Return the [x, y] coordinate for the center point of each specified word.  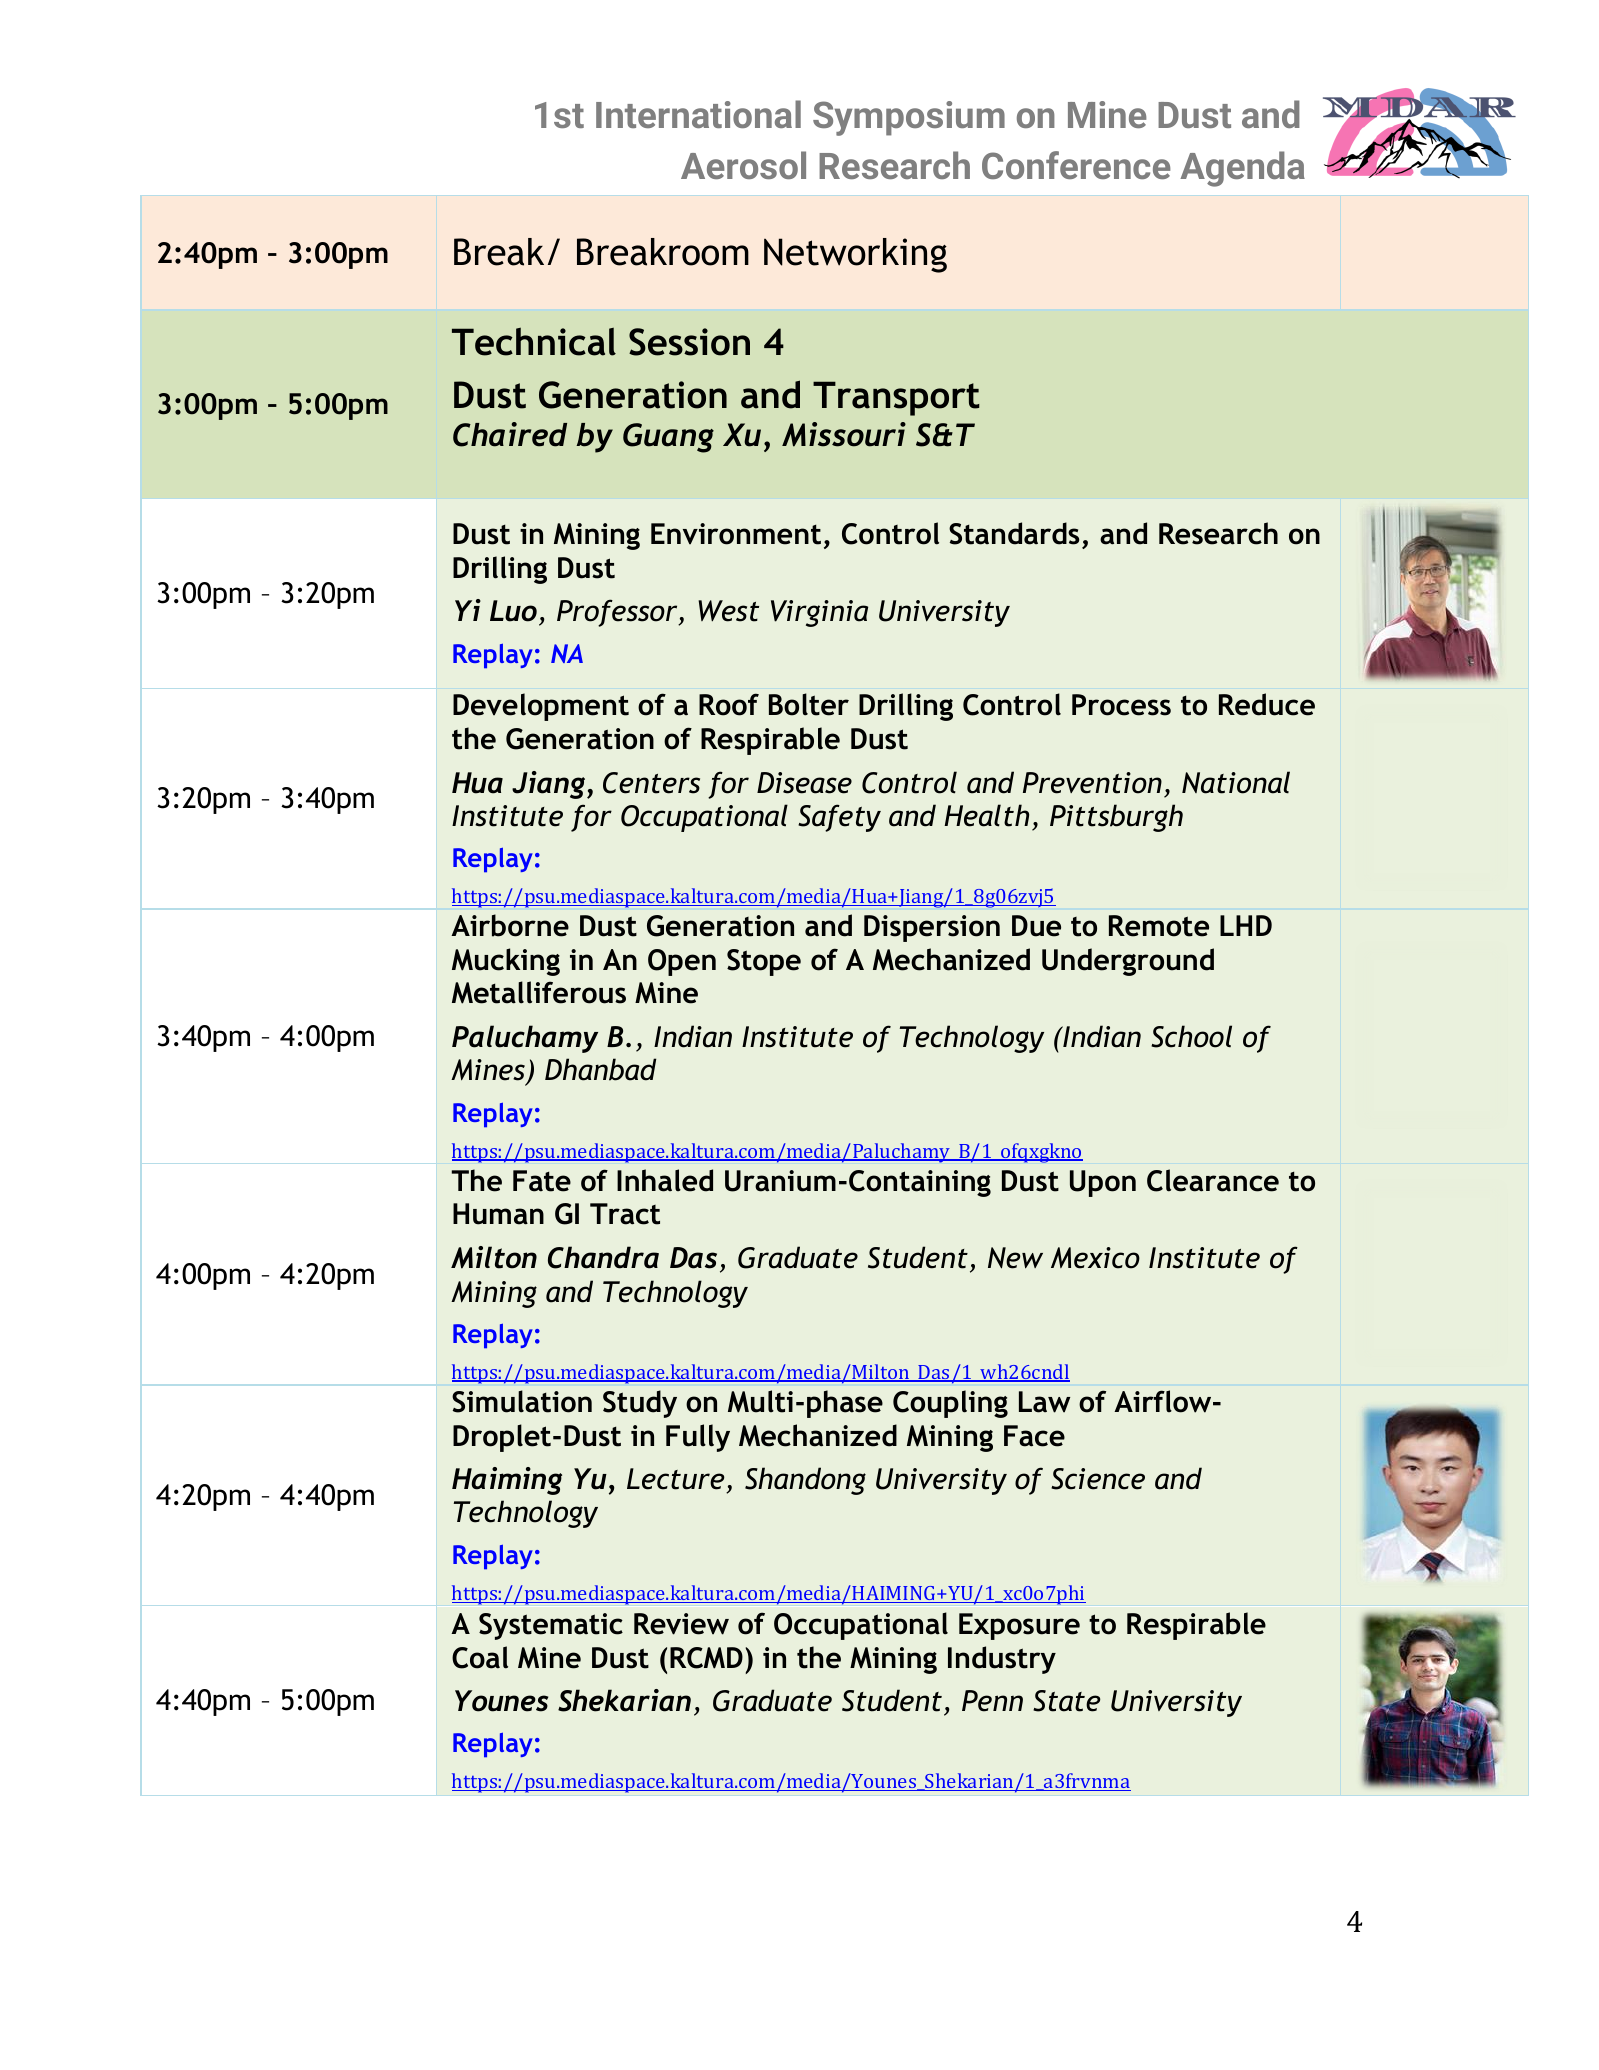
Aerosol [743, 165]
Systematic [551, 1626]
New [1015, 1258]
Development [541, 707]
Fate [542, 1181]
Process [1121, 705]
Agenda [1242, 169]
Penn [992, 1701]
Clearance [1213, 1180]
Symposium [909, 118]
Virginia [819, 613]
